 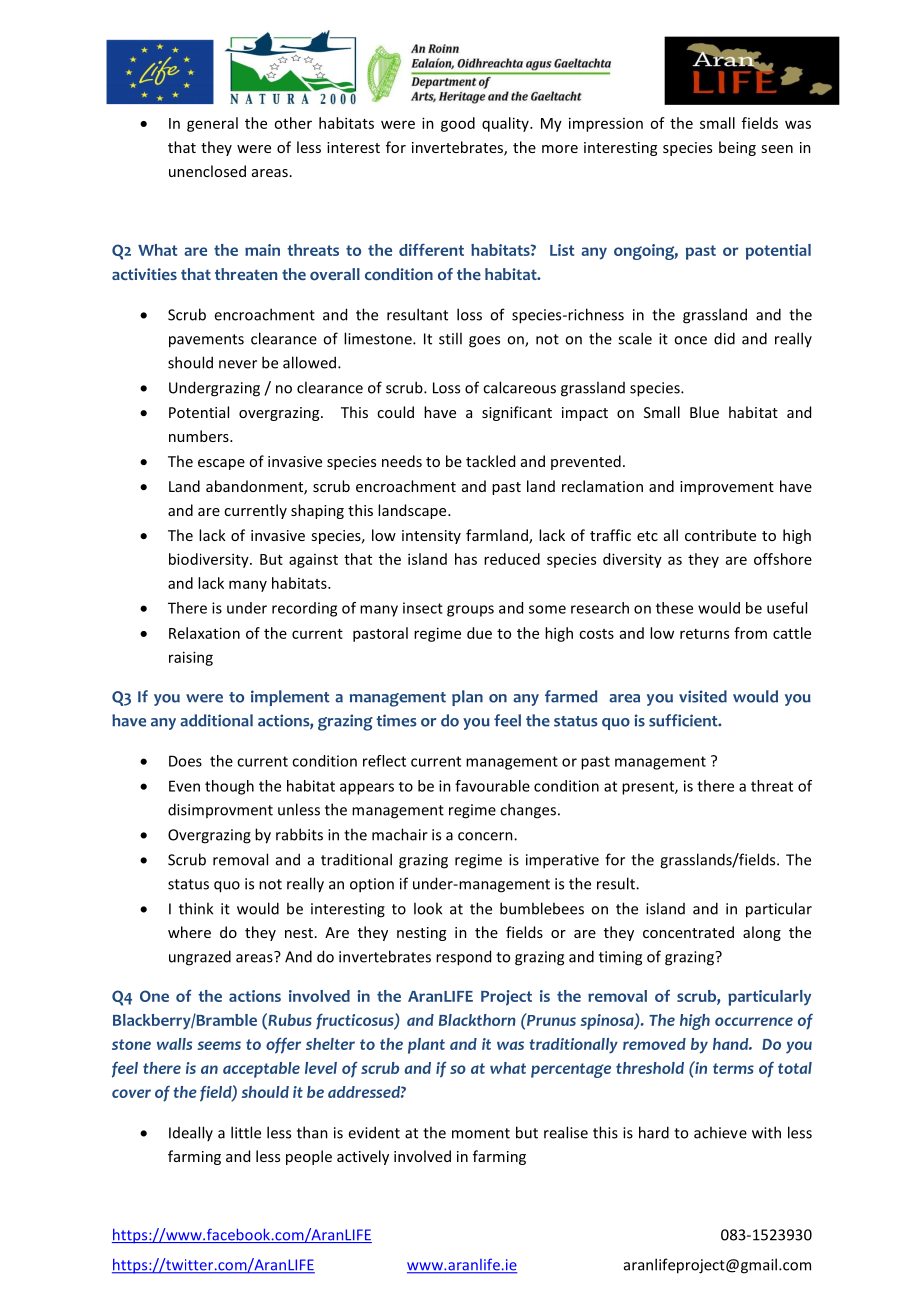 I want to click on due, so click(x=479, y=633).
